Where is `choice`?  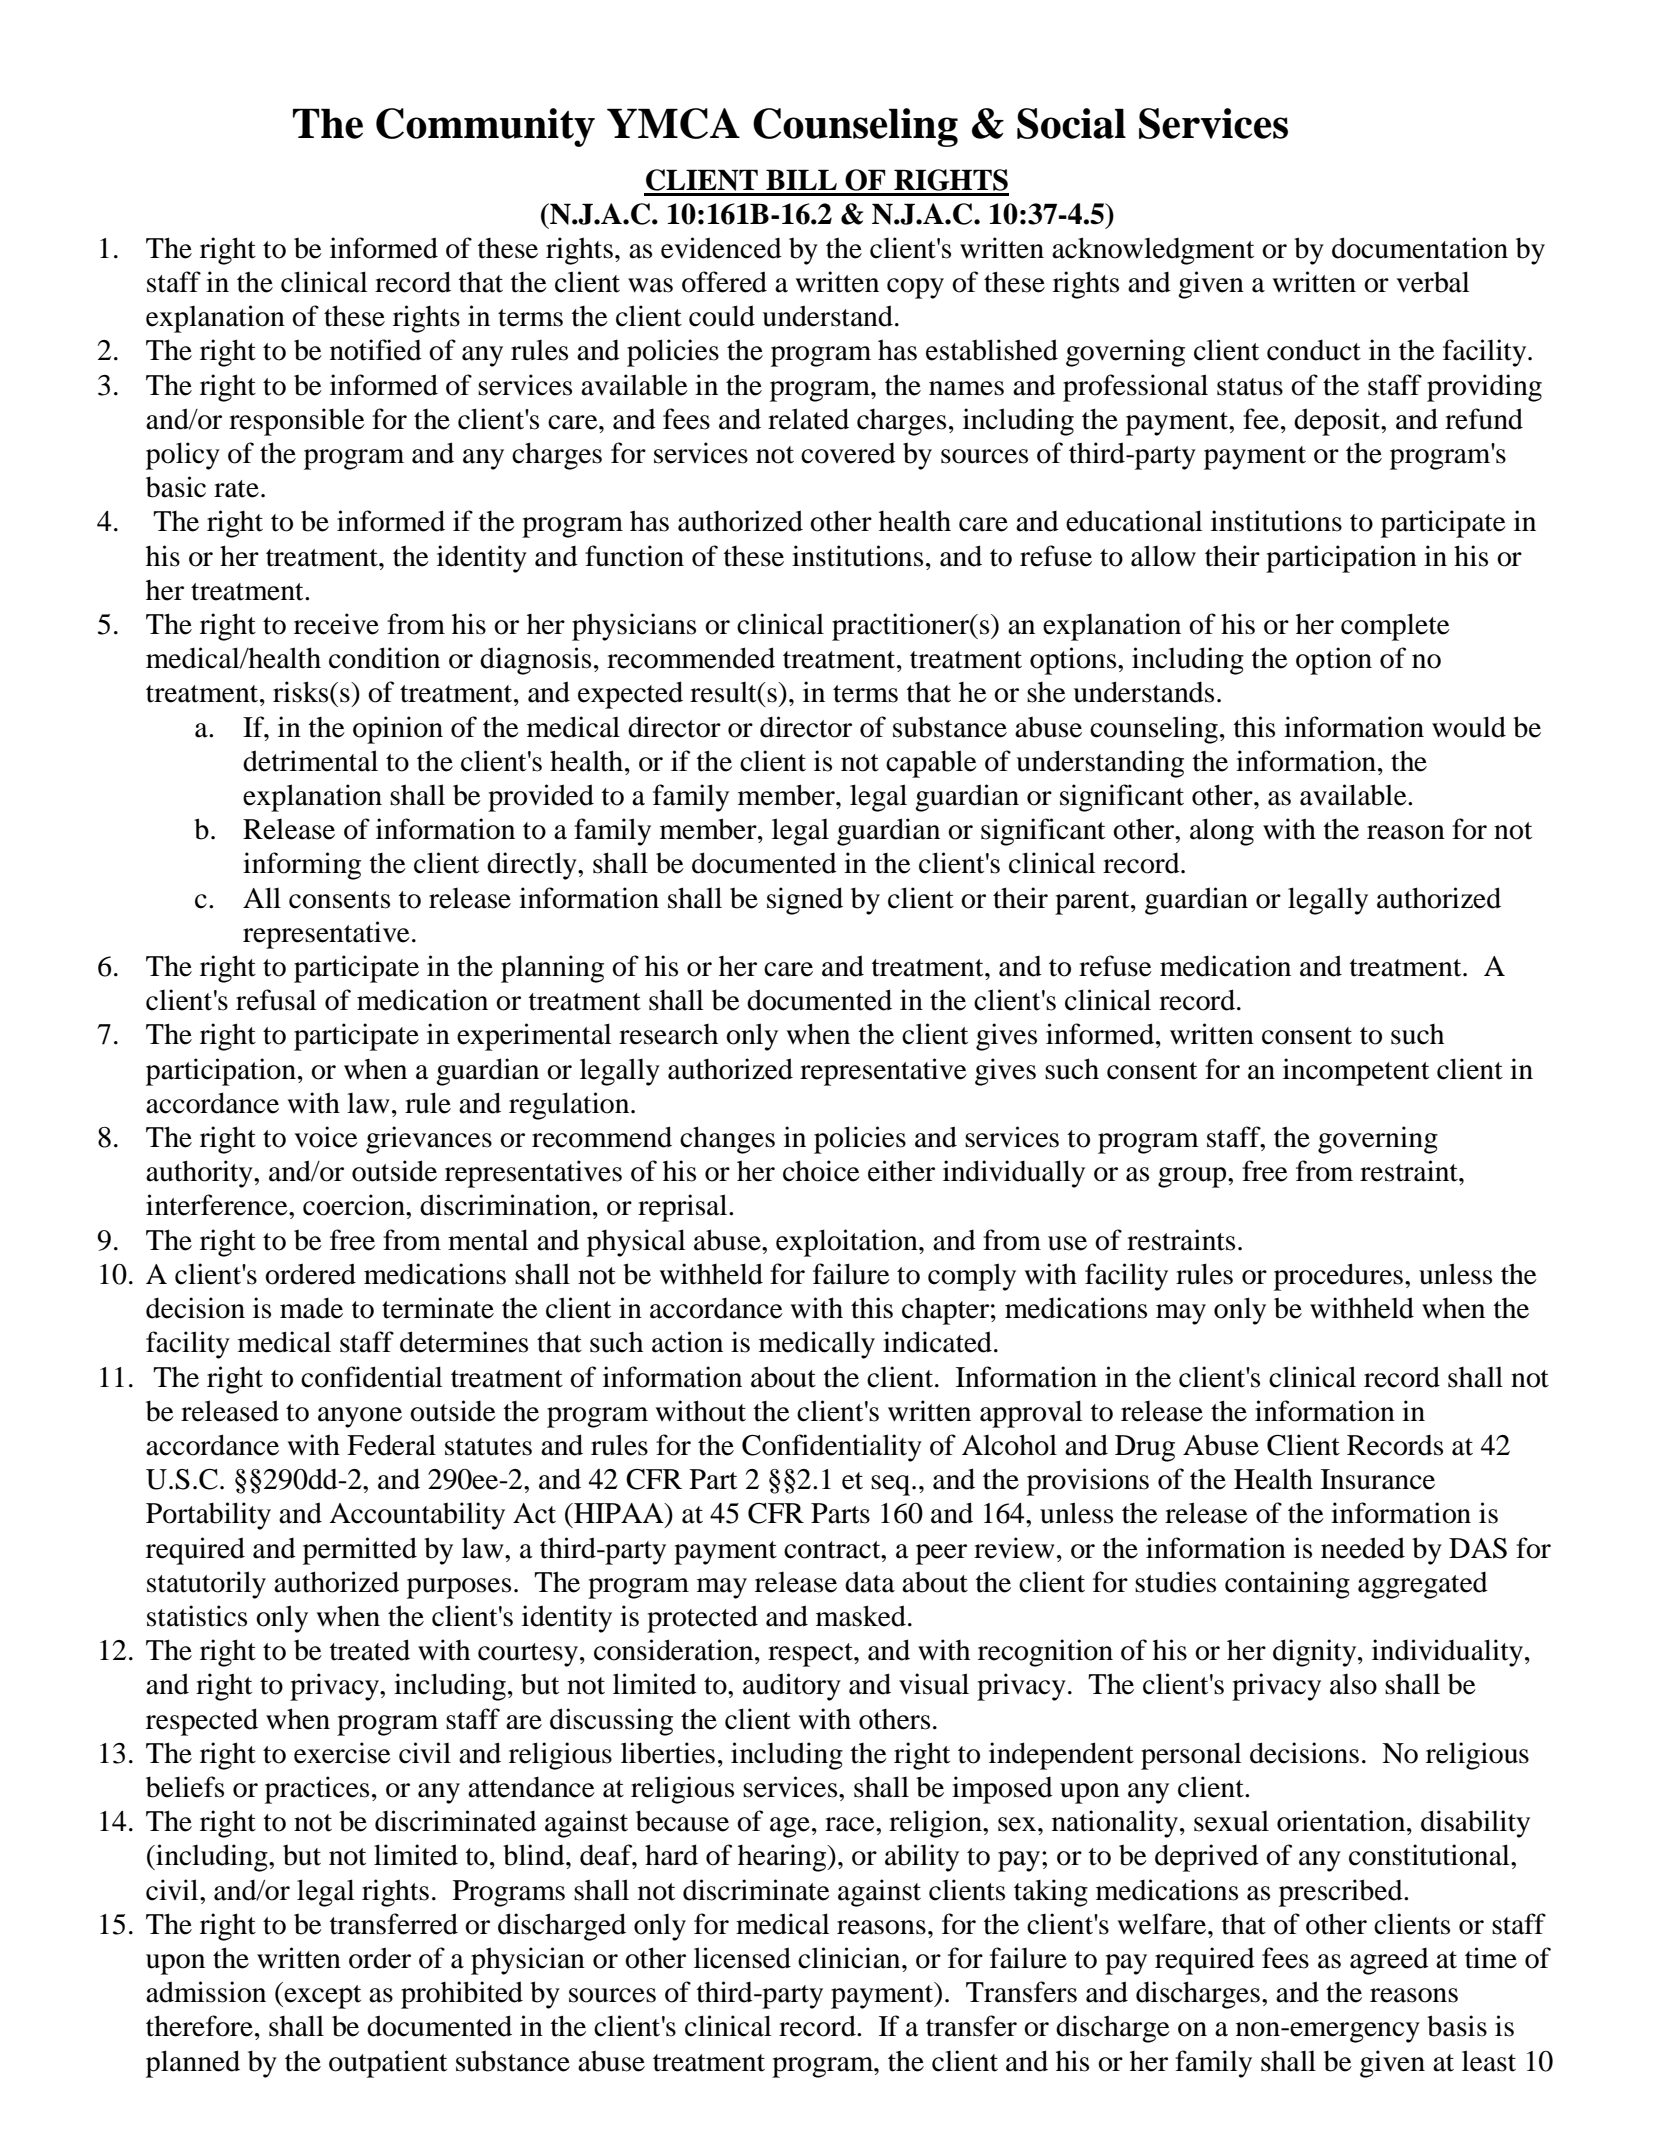
choice is located at coordinates (821, 1171).
